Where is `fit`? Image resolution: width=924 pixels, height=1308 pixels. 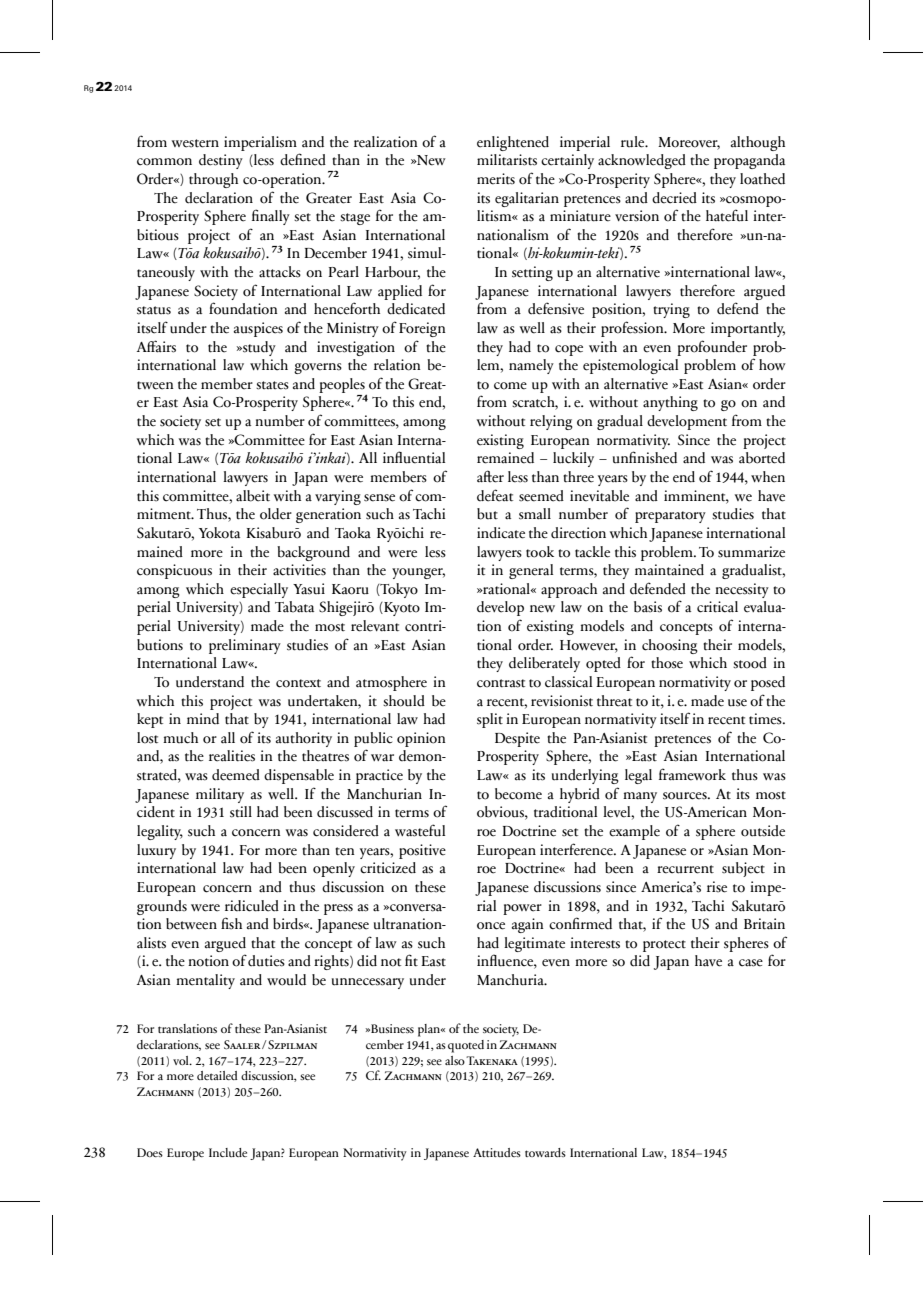
fit is located at coordinates (411, 960).
